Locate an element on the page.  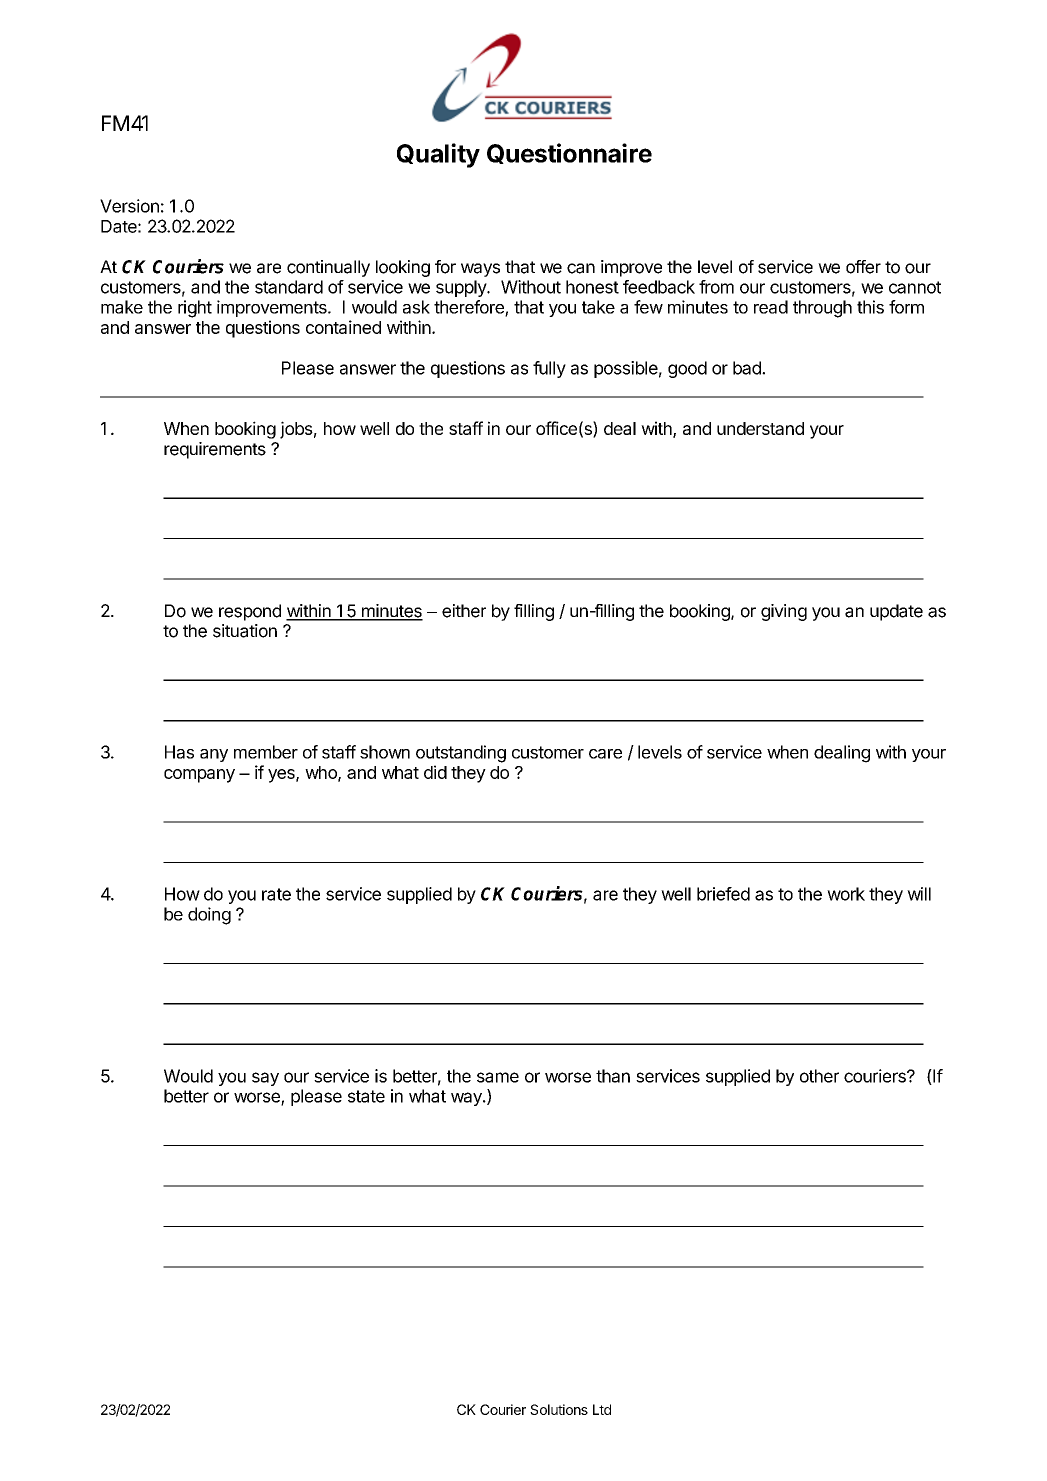
Solutions is located at coordinates (559, 1409).
